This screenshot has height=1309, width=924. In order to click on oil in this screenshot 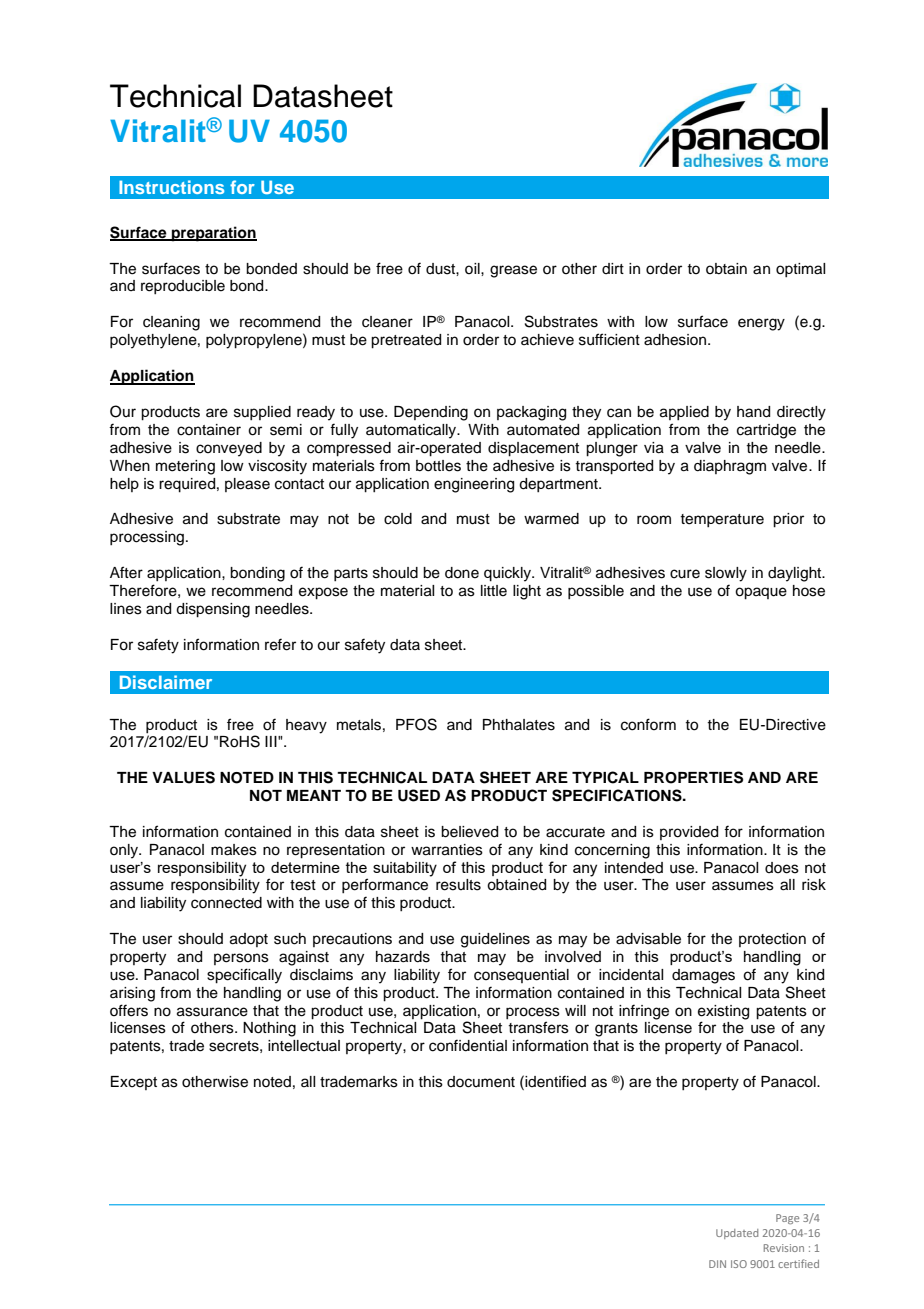, I will do `click(473, 268)`.
